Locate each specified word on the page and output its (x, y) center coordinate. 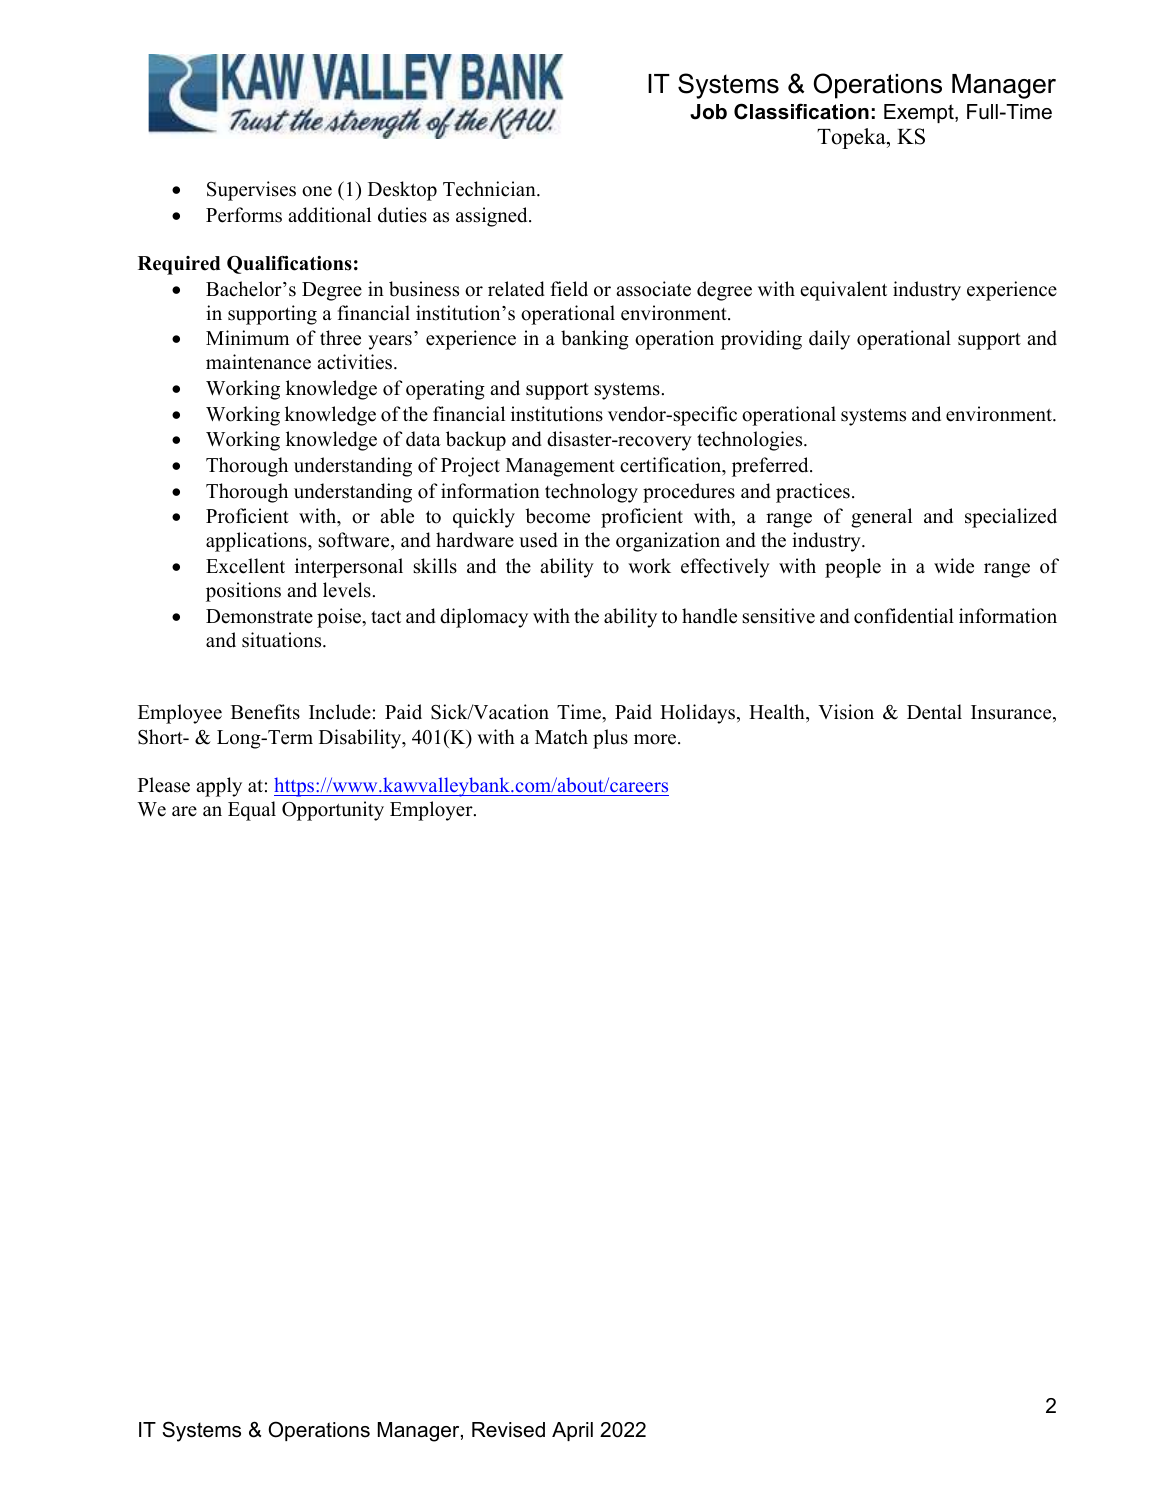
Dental (934, 712)
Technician (490, 189)
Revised (508, 1430)
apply (219, 787)
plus (610, 739)
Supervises (251, 191)
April (572, 1431)
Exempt (920, 113)
